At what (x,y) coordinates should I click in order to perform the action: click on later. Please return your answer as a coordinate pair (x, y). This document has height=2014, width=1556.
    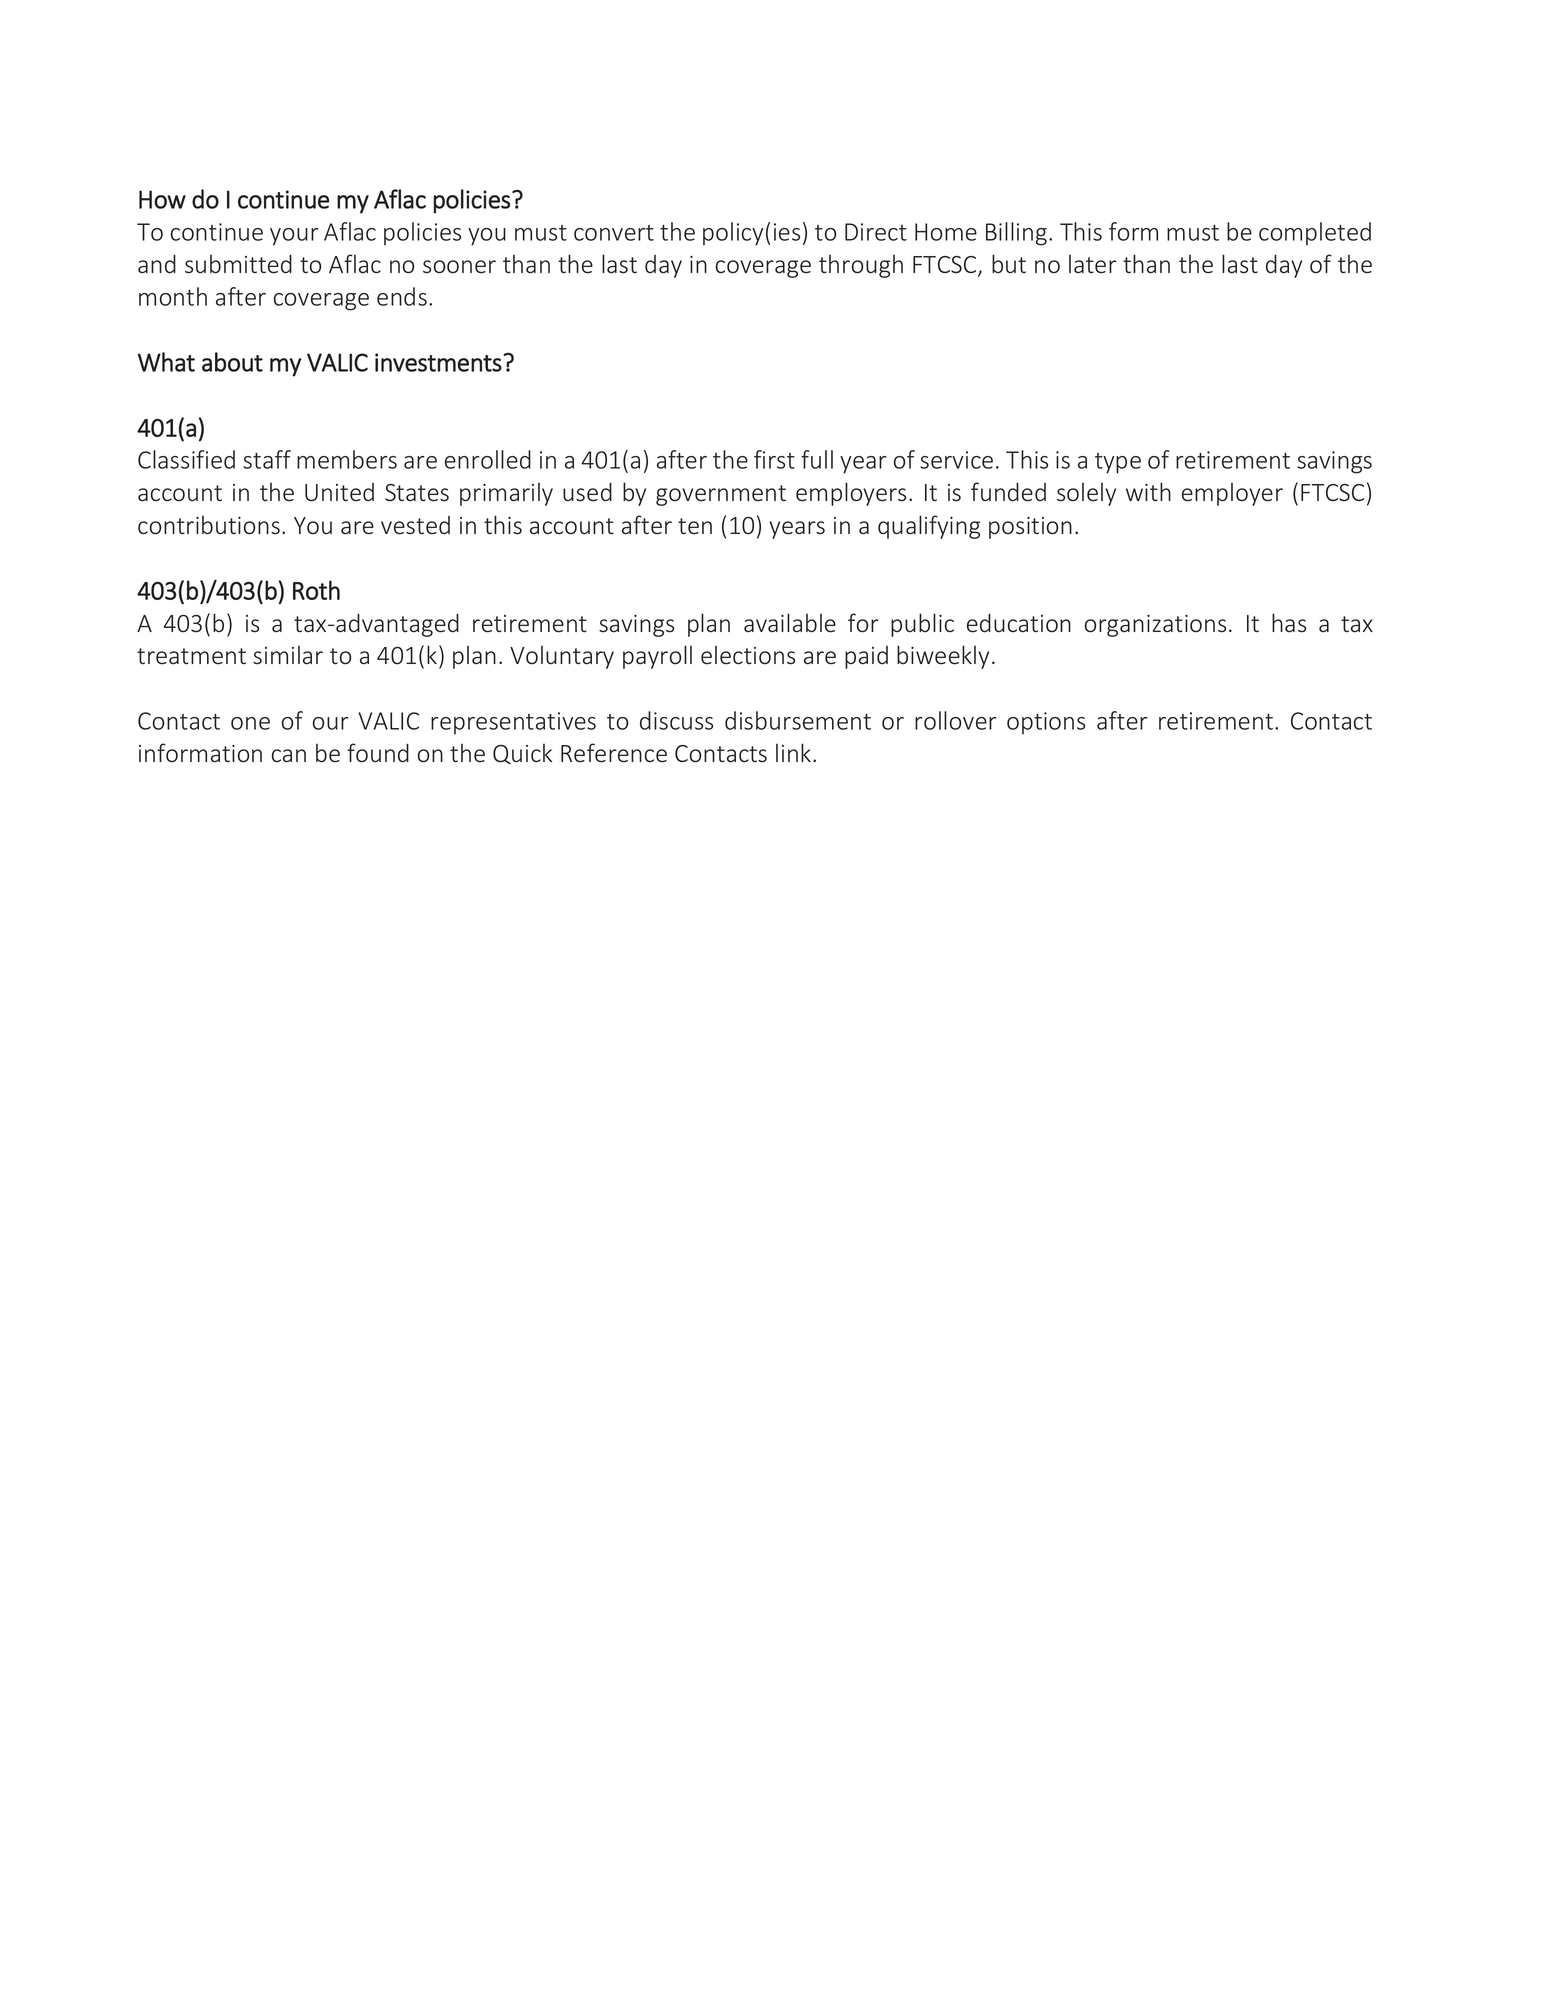
    Looking at the image, I should click on (1093, 264).
